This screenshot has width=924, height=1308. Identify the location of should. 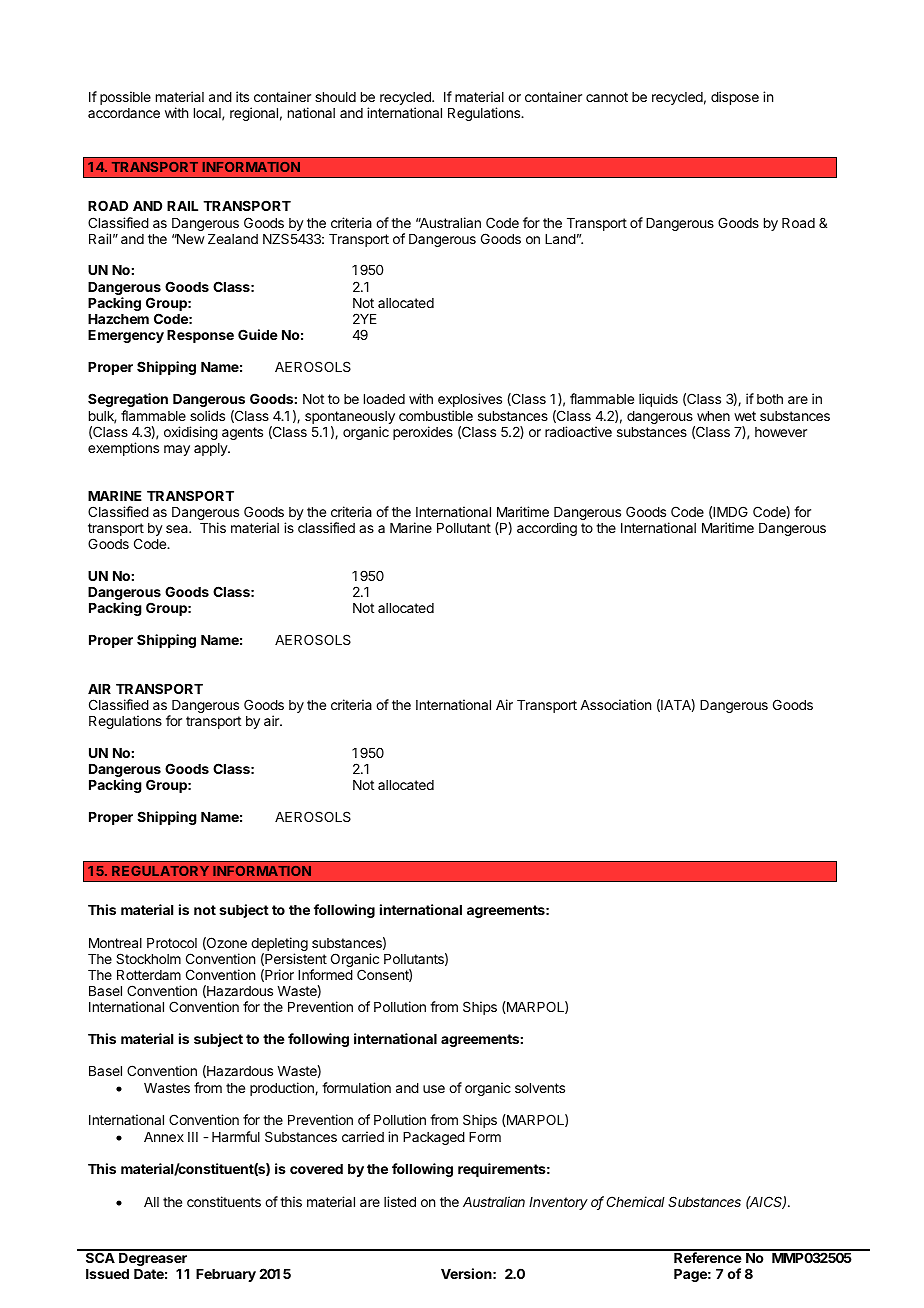
(335, 97).
